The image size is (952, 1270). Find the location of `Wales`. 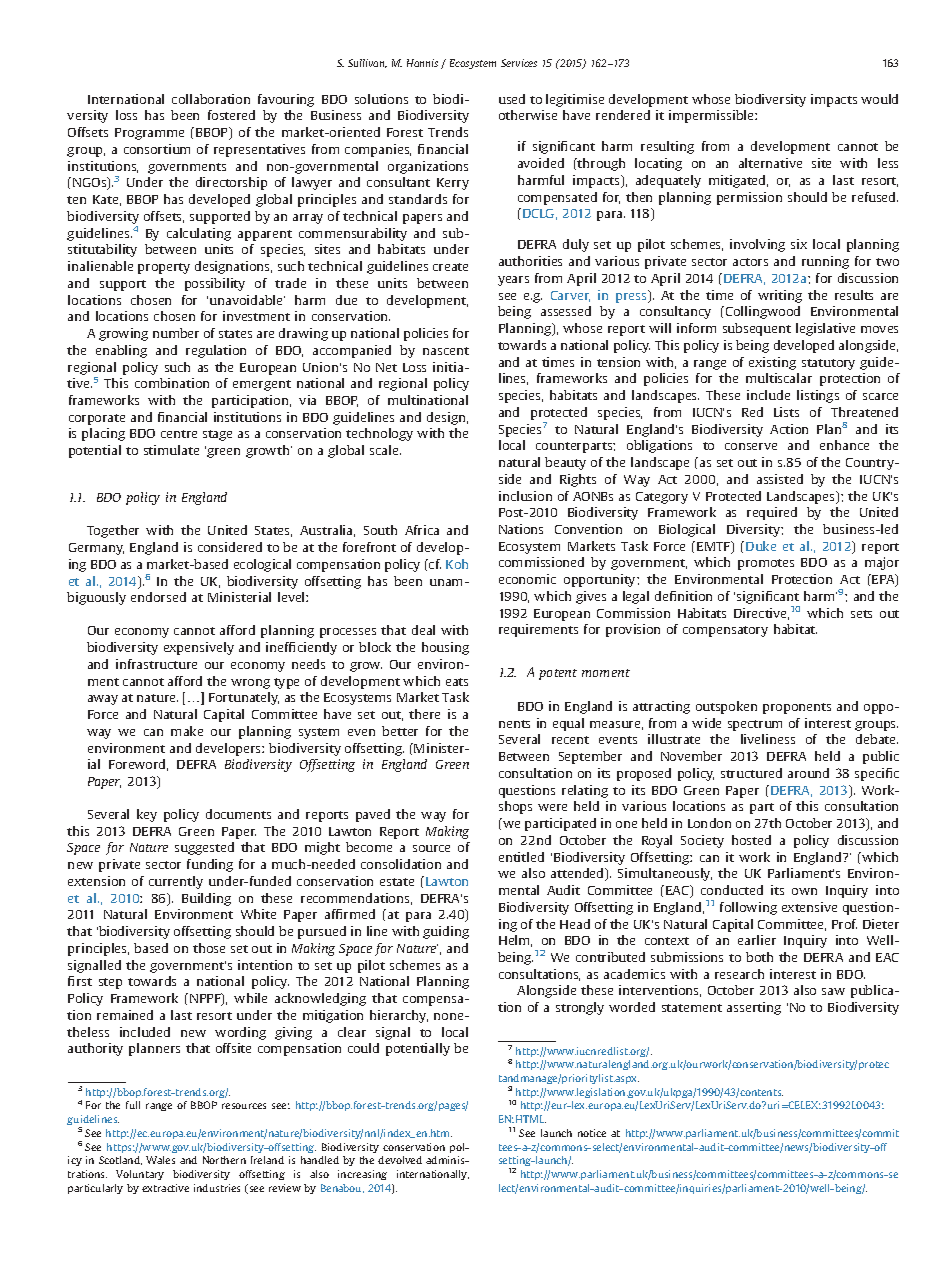

Wales is located at coordinates (160, 1160).
